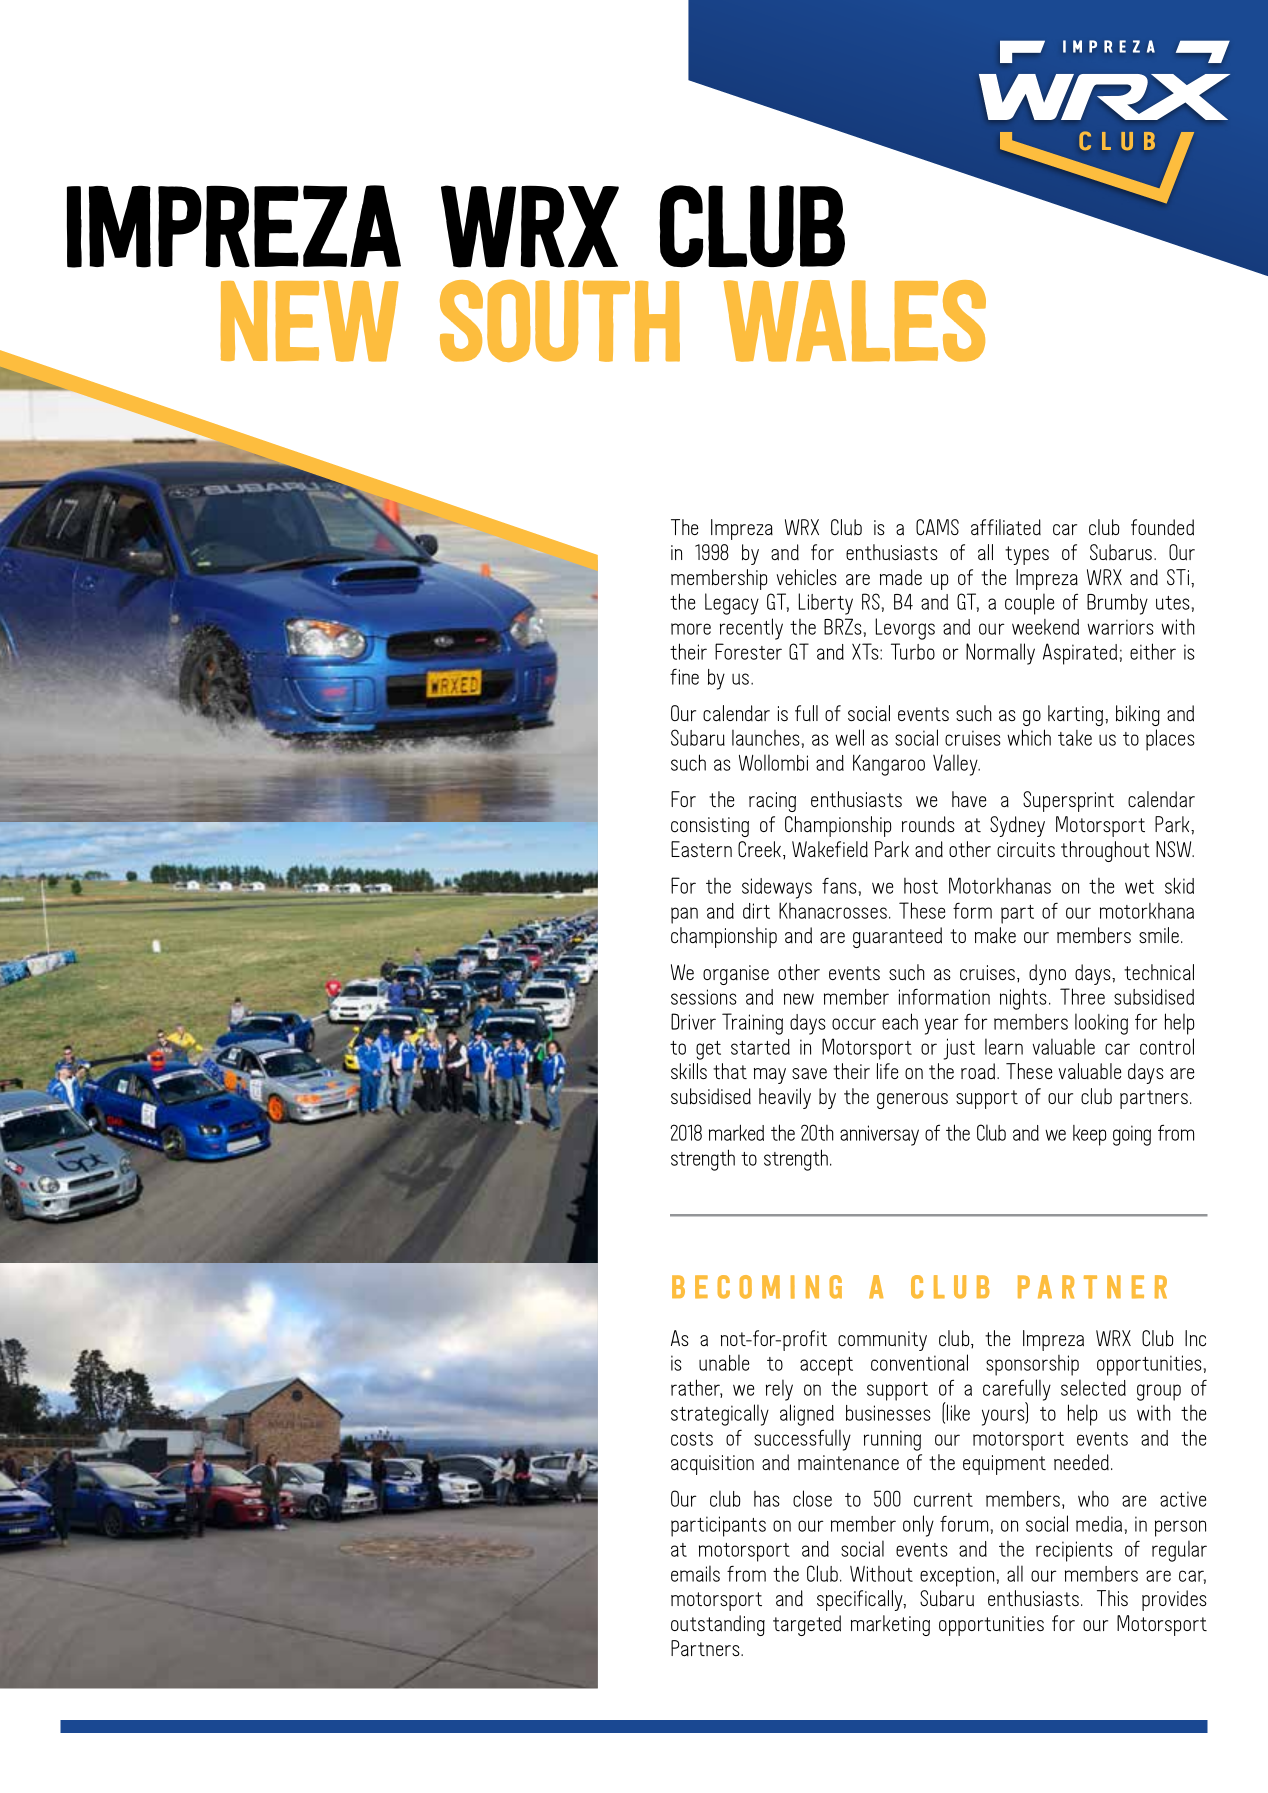 This page has width=1268, height=1793. Describe the element at coordinates (1159, 972) in the page. I see `technical` at that location.
